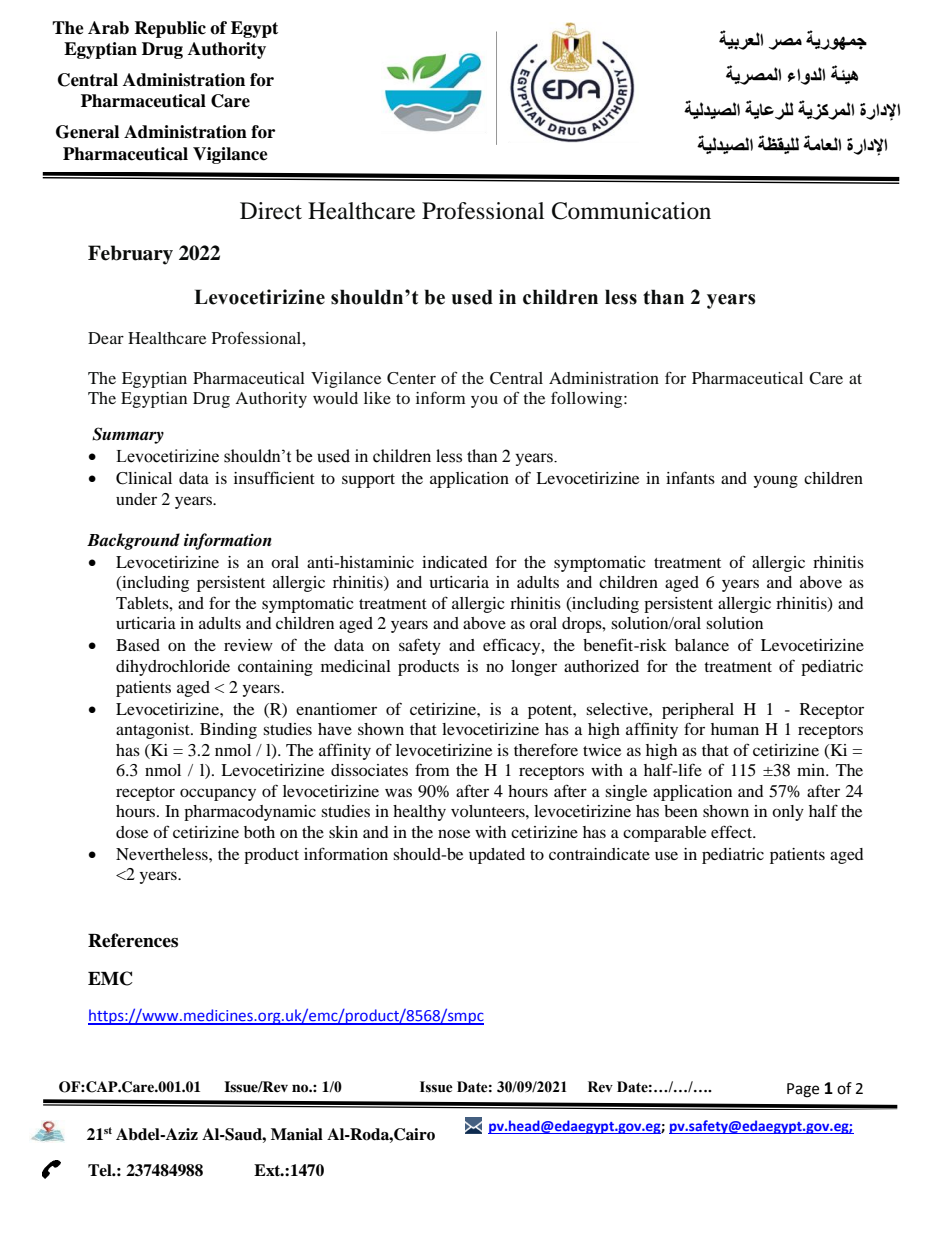 The height and width of the page is (1233, 952). Describe the element at coordinates (690, 477) in the page. I see `infants` at that location.
